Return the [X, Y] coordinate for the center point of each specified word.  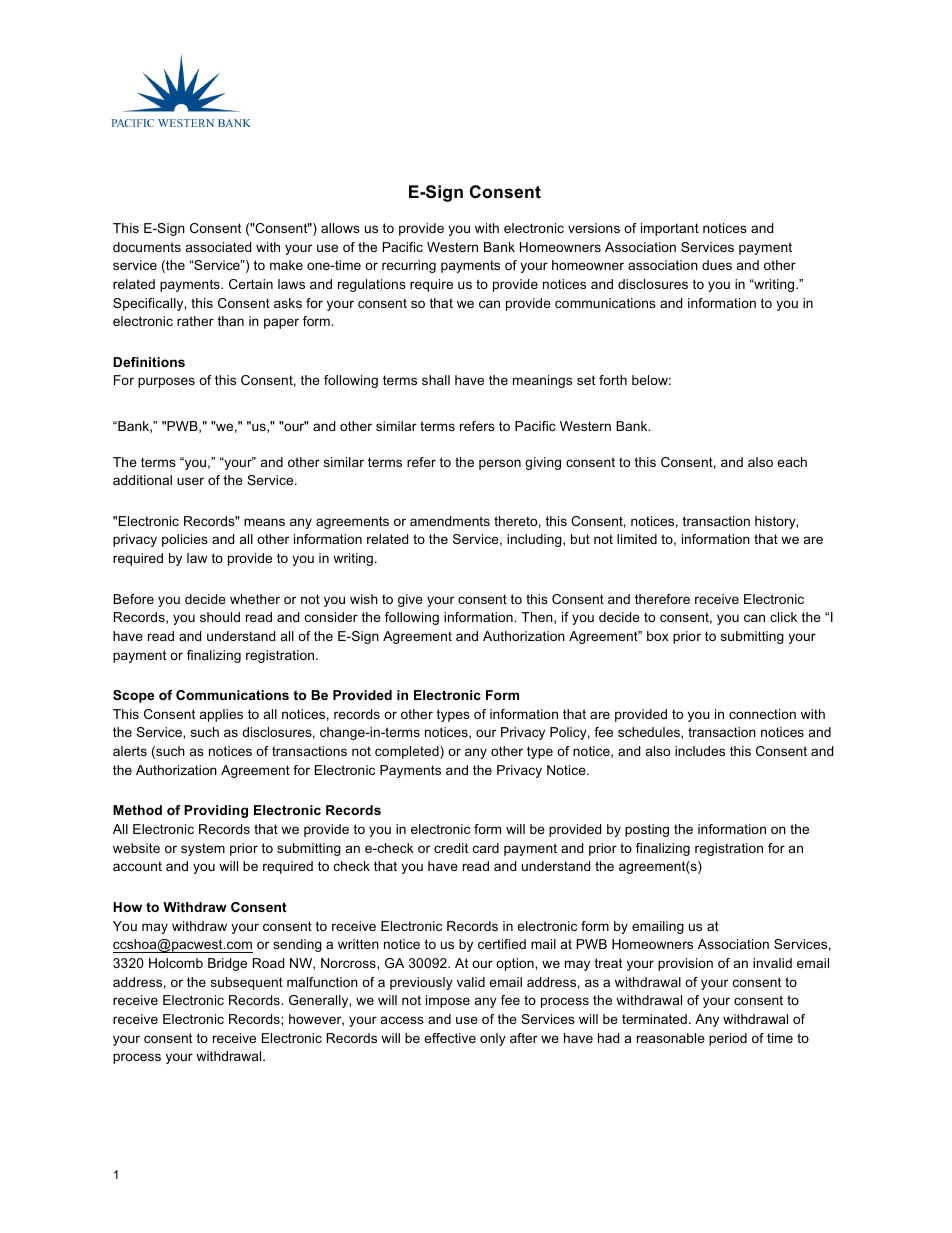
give [410, 600]
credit [451, 848]
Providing [216, 811]
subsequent [247, 983]
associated [218, 247]
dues [717, 265]
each [792, 462]
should [220, 617]
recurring [409, 266]
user [190, 481]
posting [647, 830]
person [500, 464]
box [658, 636]
